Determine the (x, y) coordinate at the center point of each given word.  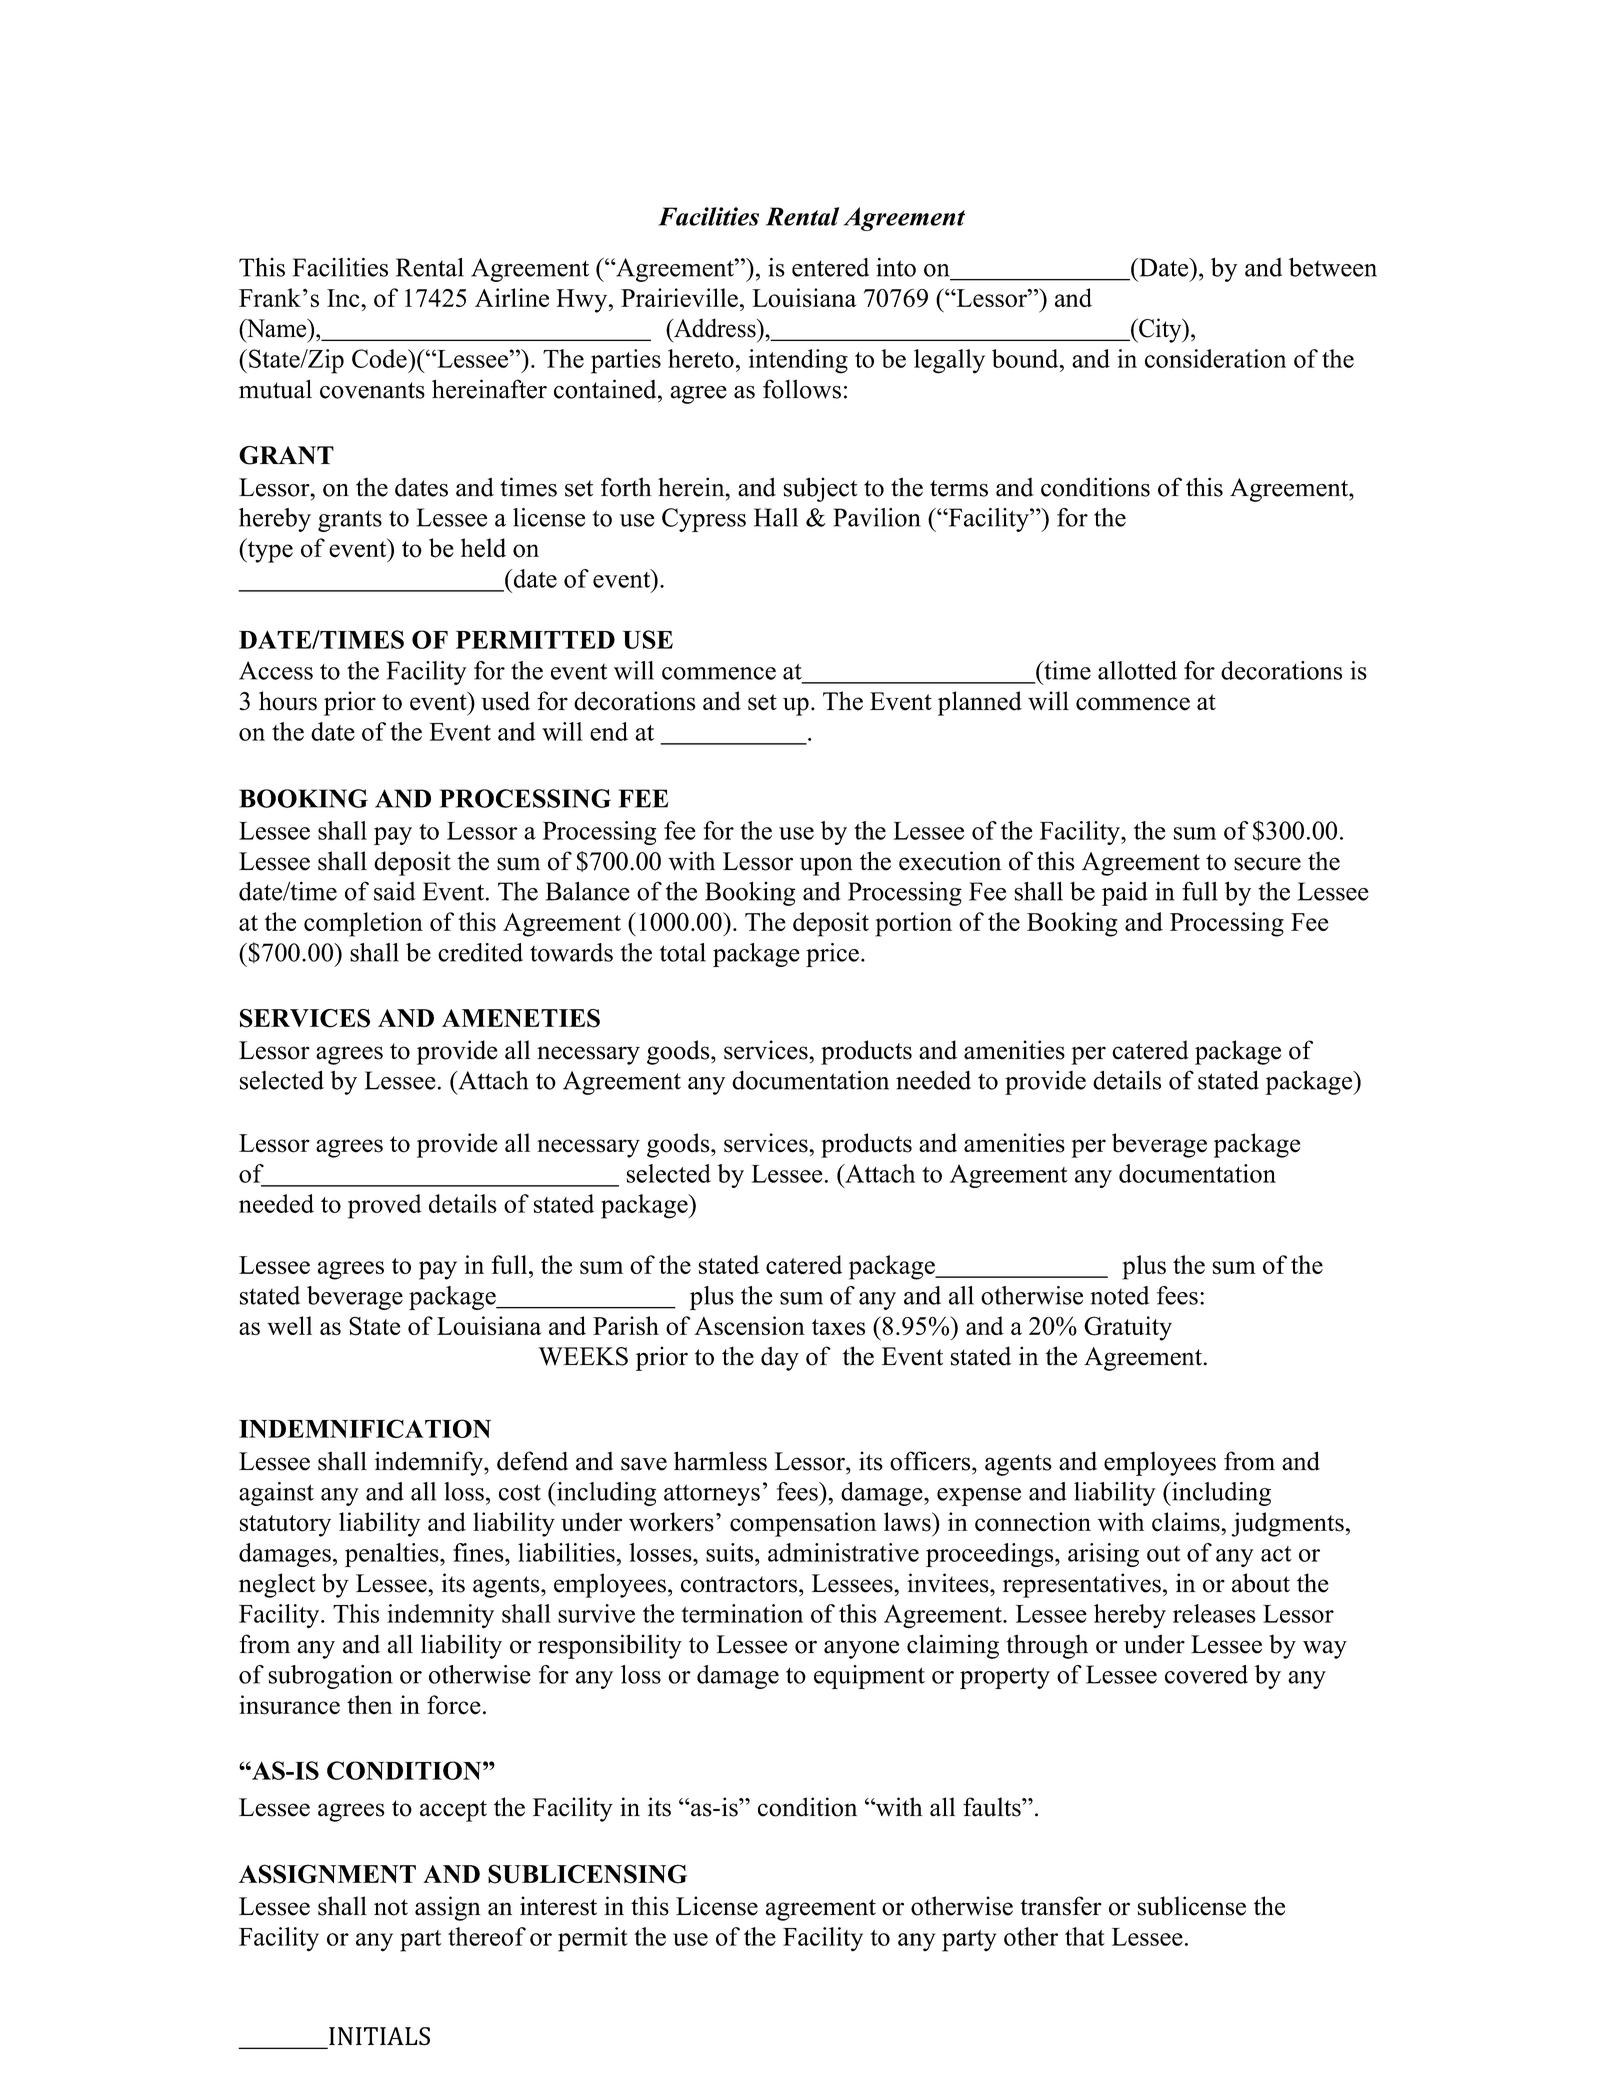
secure (1267, 864)
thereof (487, 1936)
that (1085, 1936)
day (780, 1358)
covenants (372, 390)
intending (798, 361)
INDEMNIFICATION (365, 1428)
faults (993, 1807)
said (394, 891)
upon (826, 866)
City (1160, 330)
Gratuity (1128, 1328)
